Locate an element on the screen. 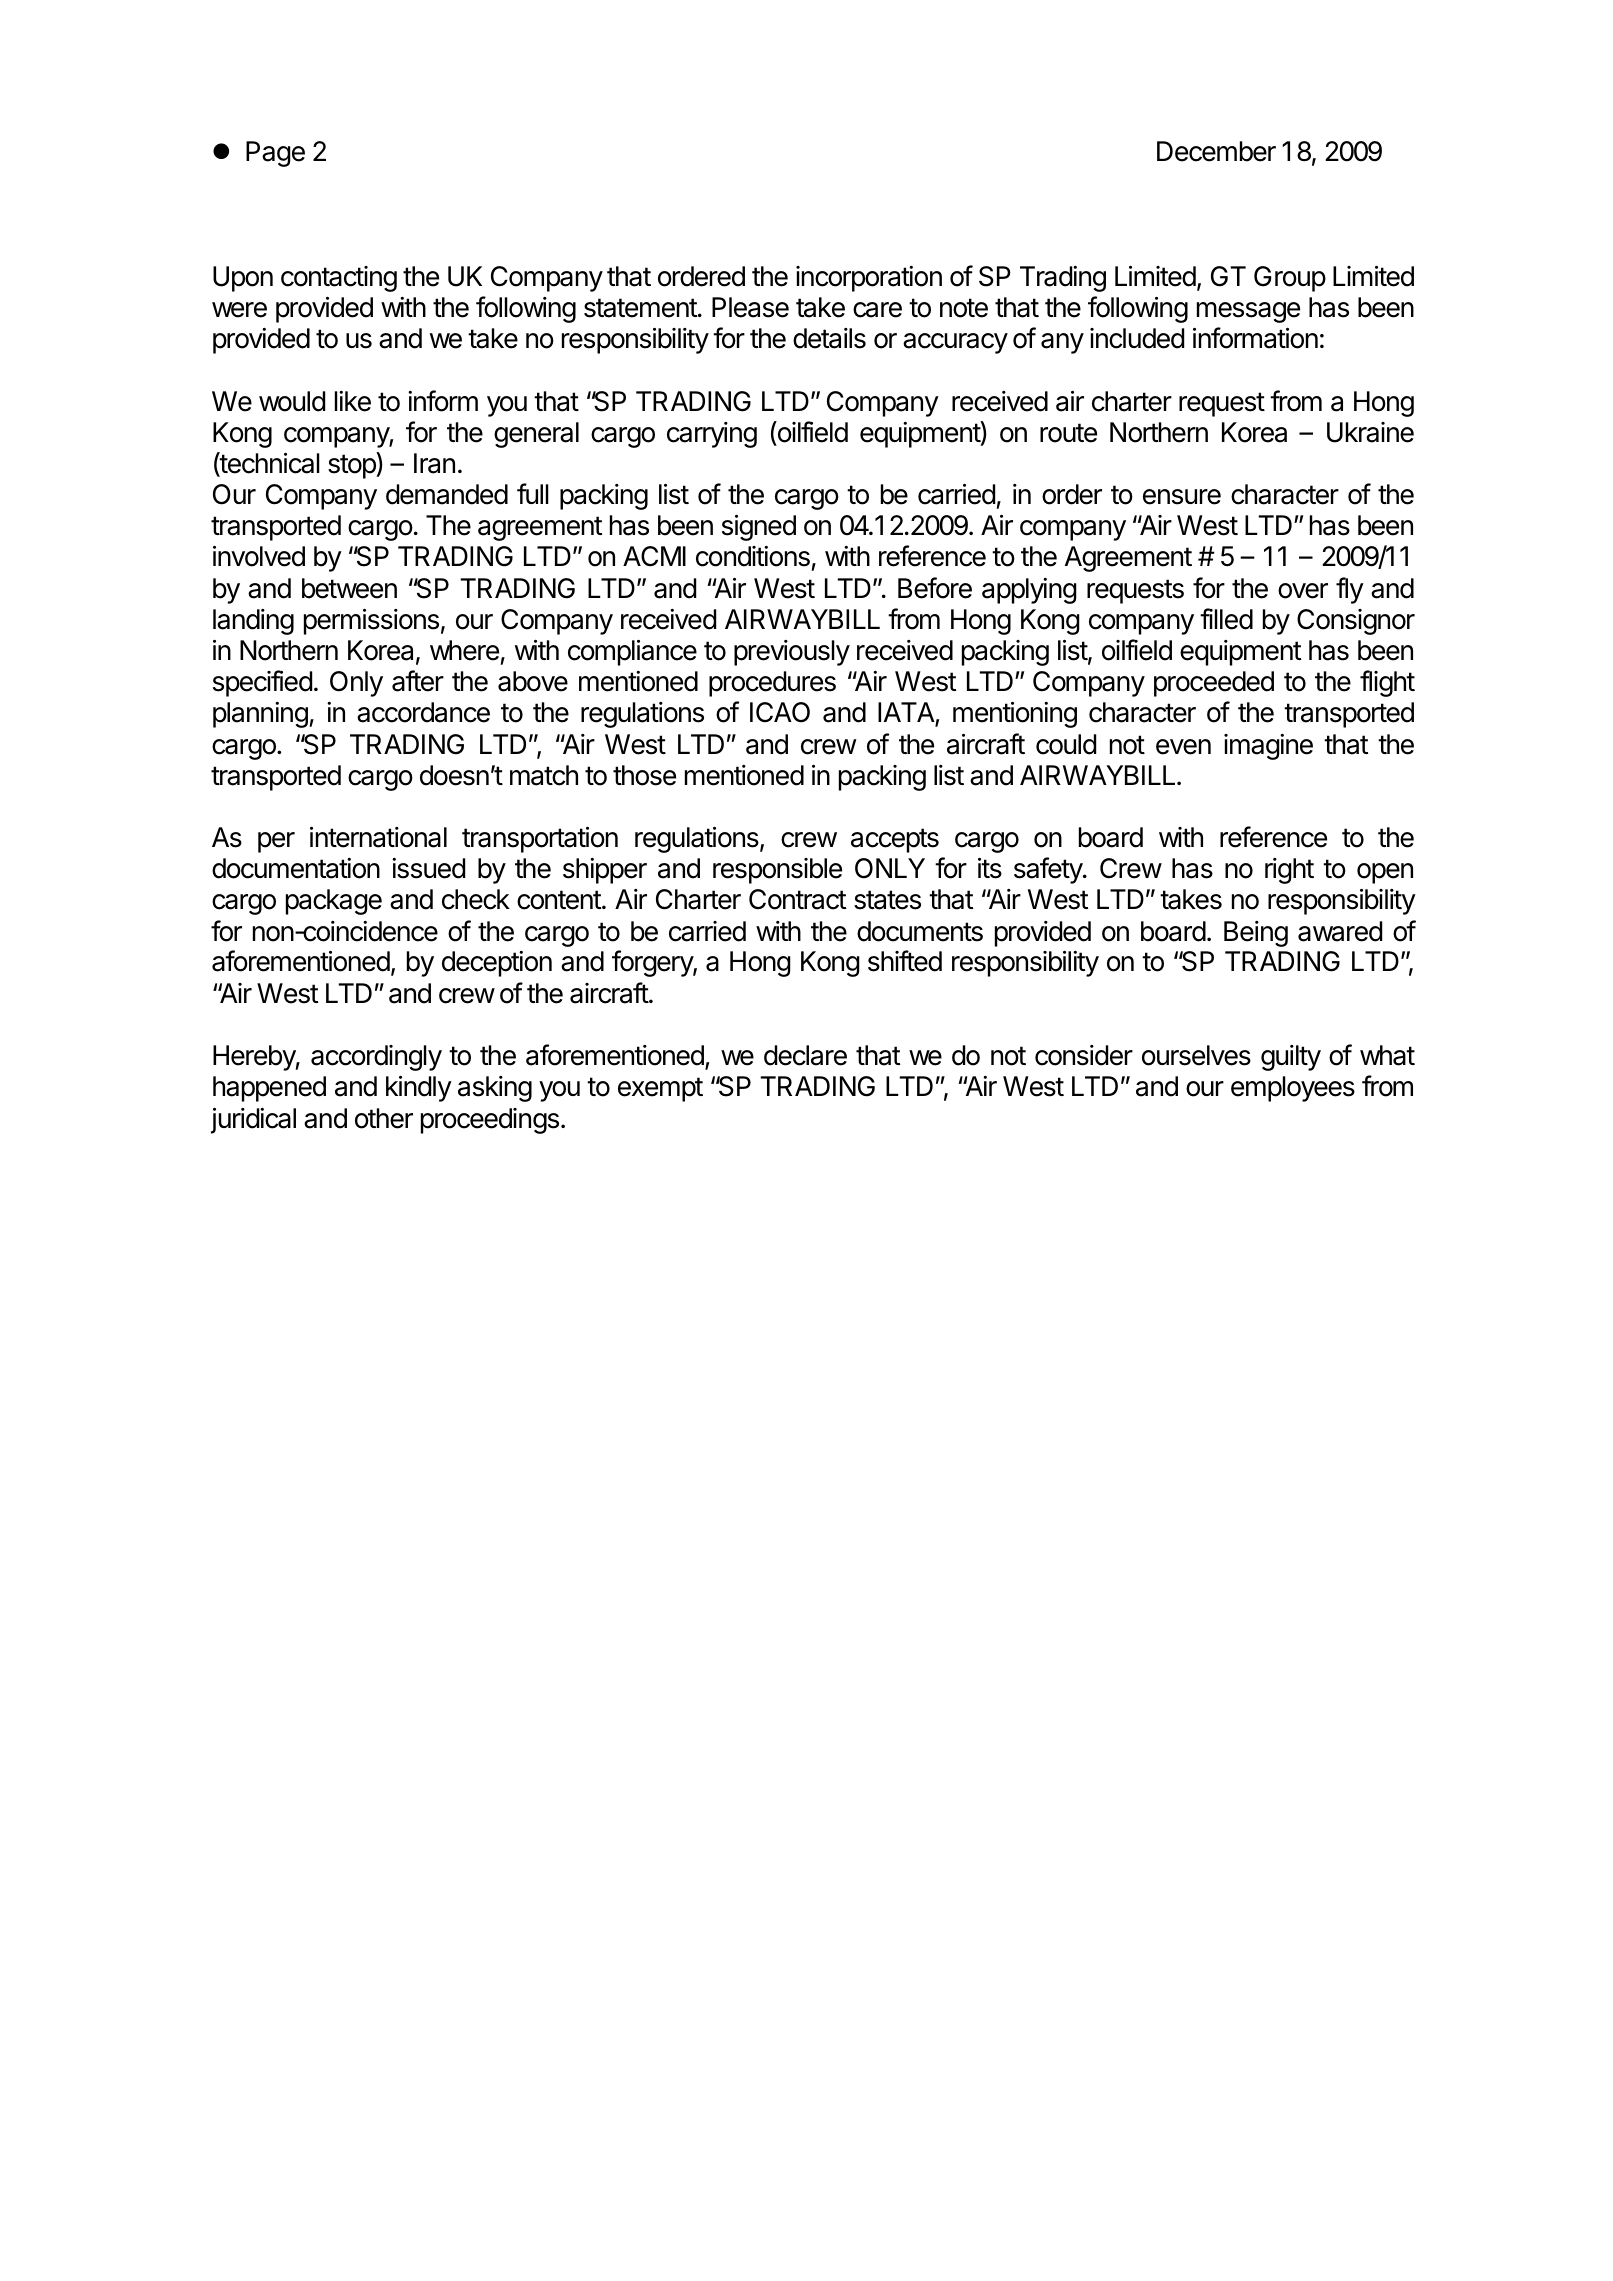  kindly is located at coordinates (419, 1088).
